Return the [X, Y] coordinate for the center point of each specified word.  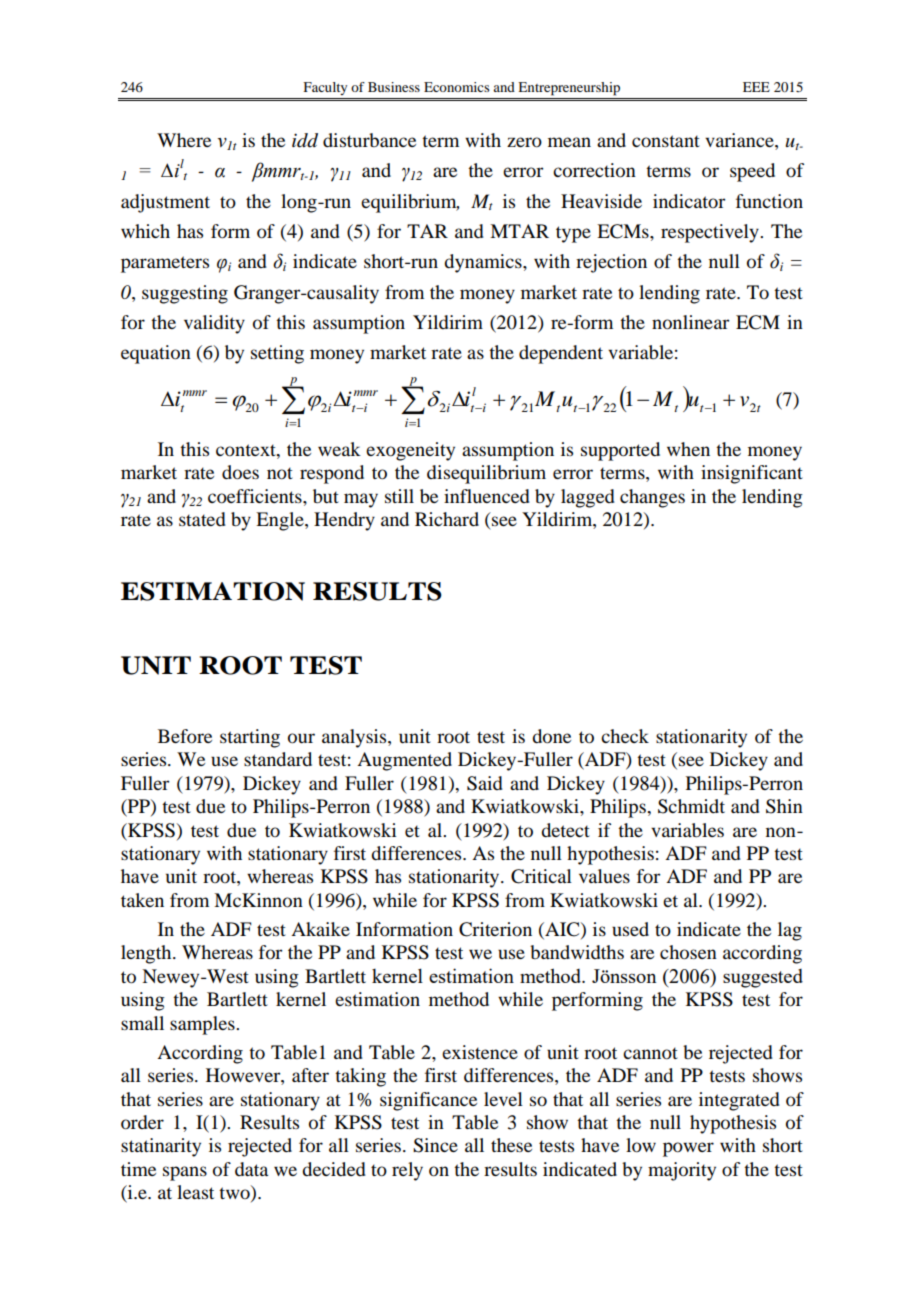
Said [485, 783]
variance [740, 140]
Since [435, 1145]
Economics [457, 87]
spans [185, 1173]
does [240, 472]
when [688, 449]
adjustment [165, 203]
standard [278, 759]
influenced [487, 496]
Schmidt [691, 806]
